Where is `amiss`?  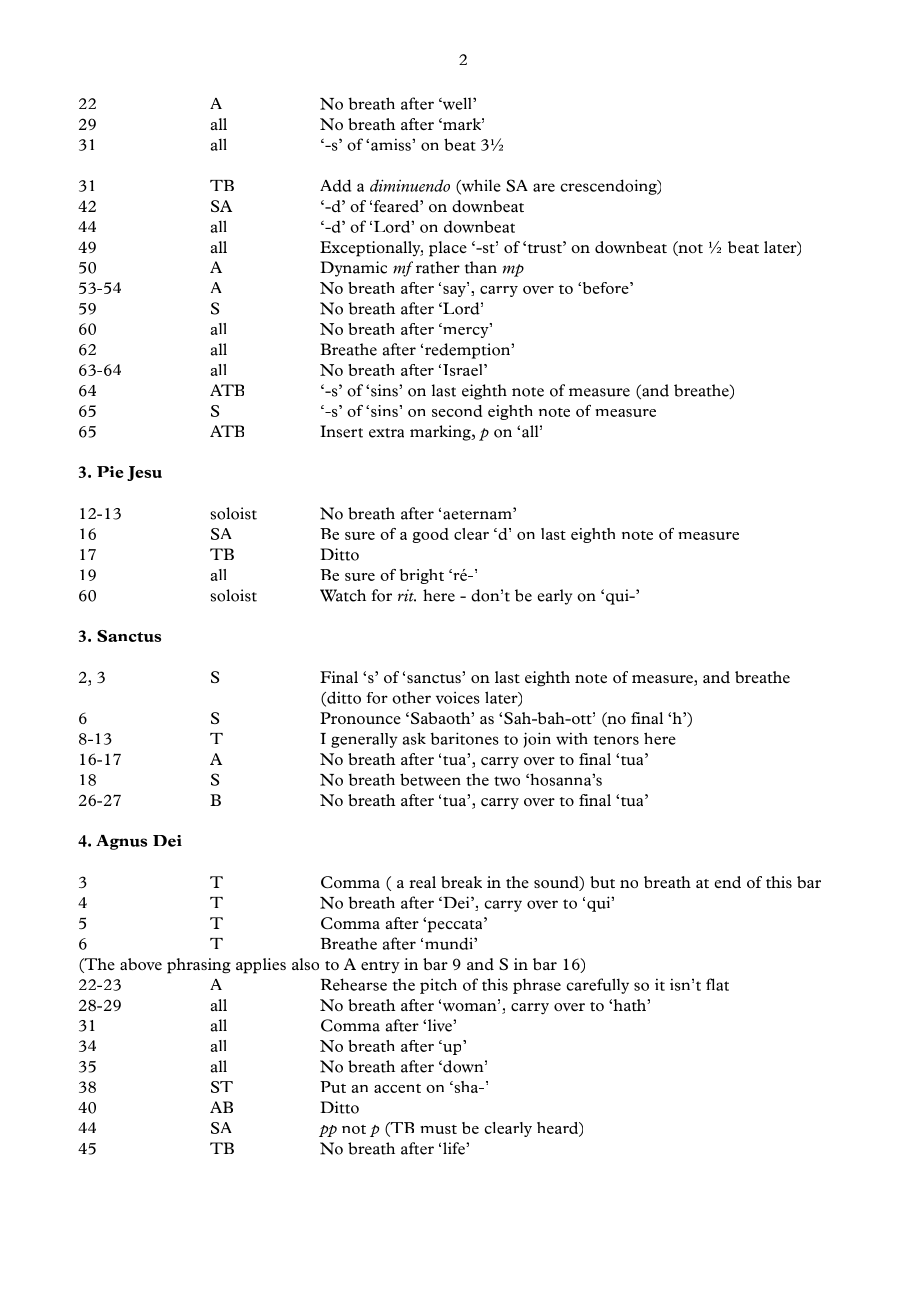 amiss is located at coordinates (392, 145).
